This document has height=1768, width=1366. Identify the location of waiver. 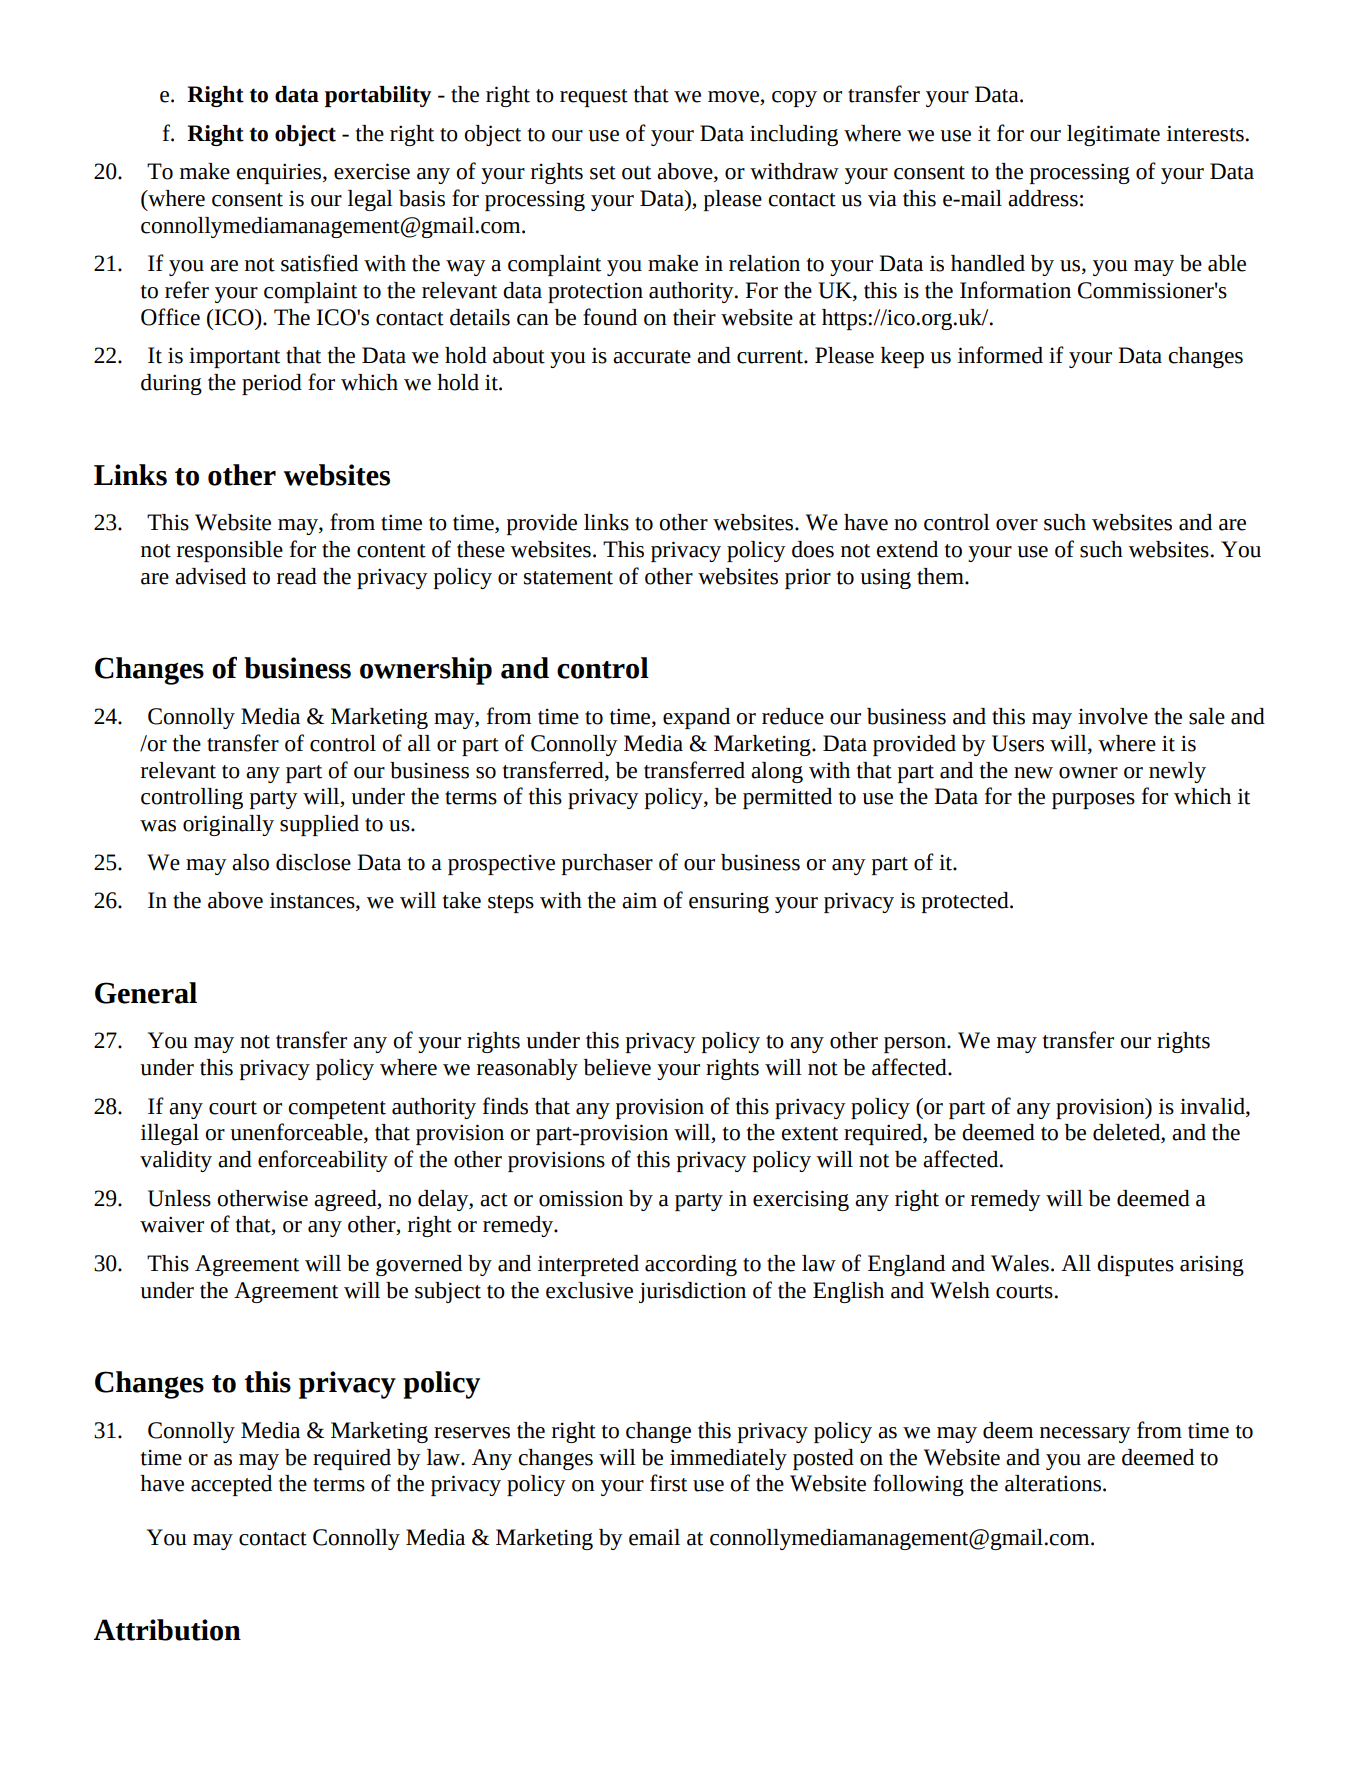
(172, 1224).
